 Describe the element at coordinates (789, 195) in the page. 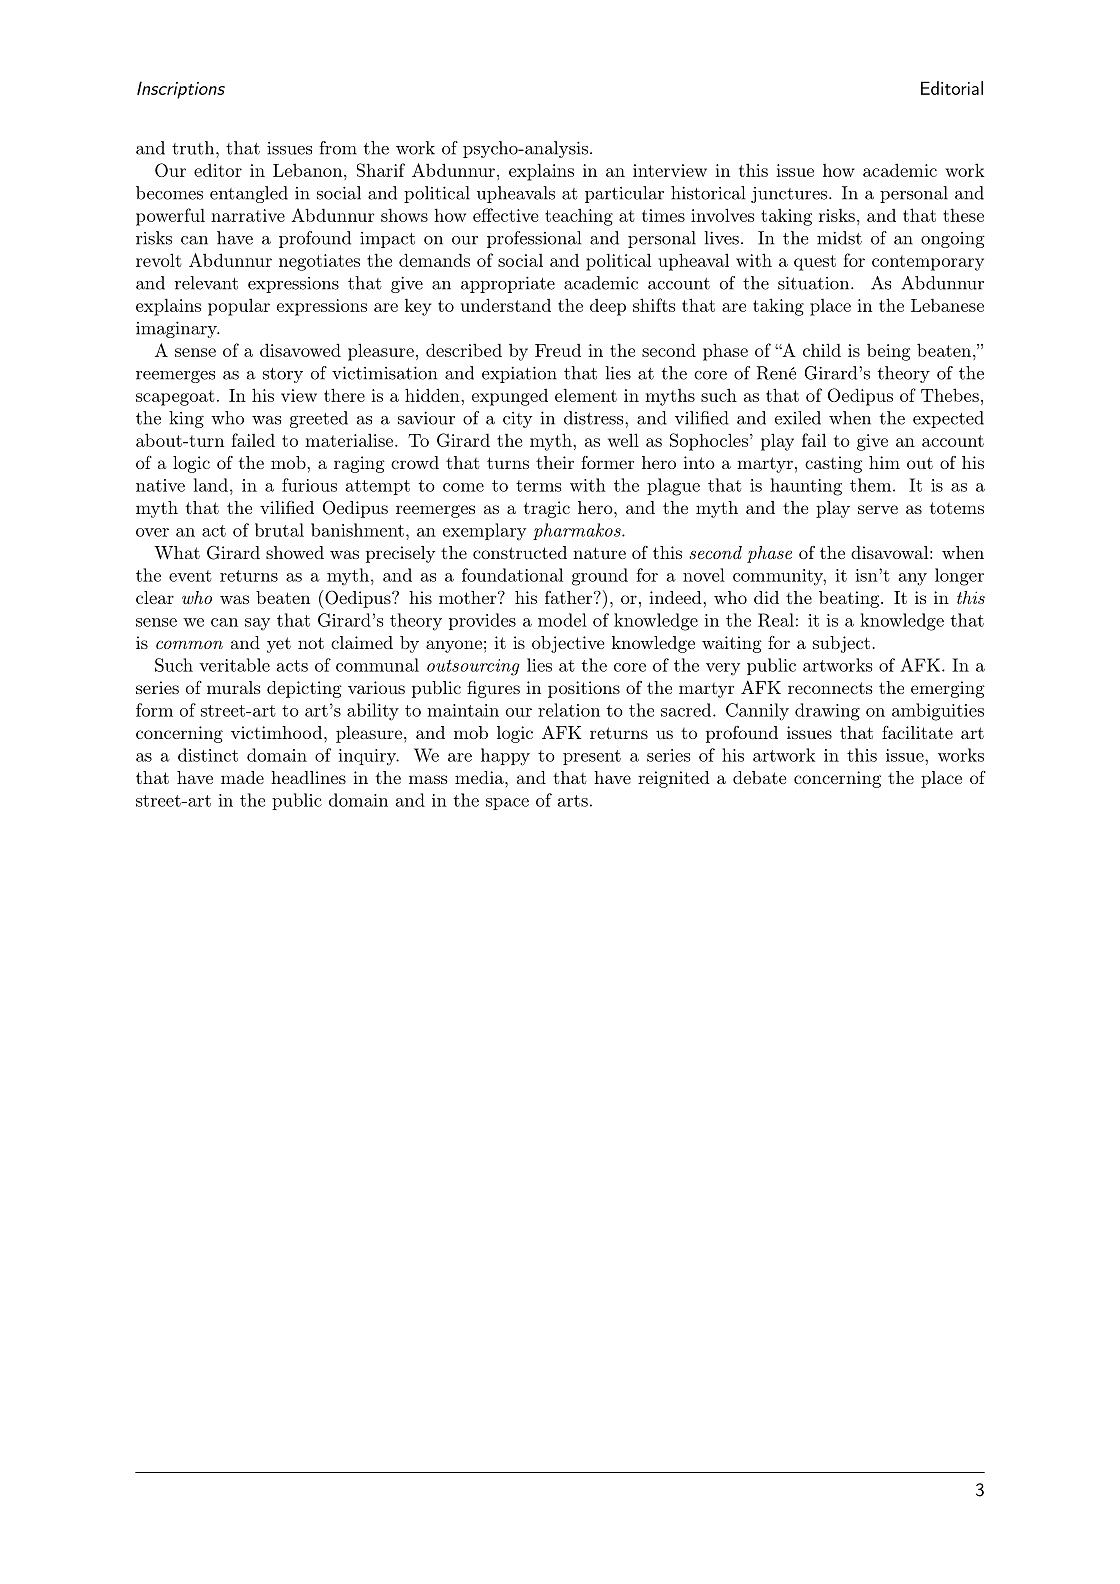

I see `junctures` at that location.
